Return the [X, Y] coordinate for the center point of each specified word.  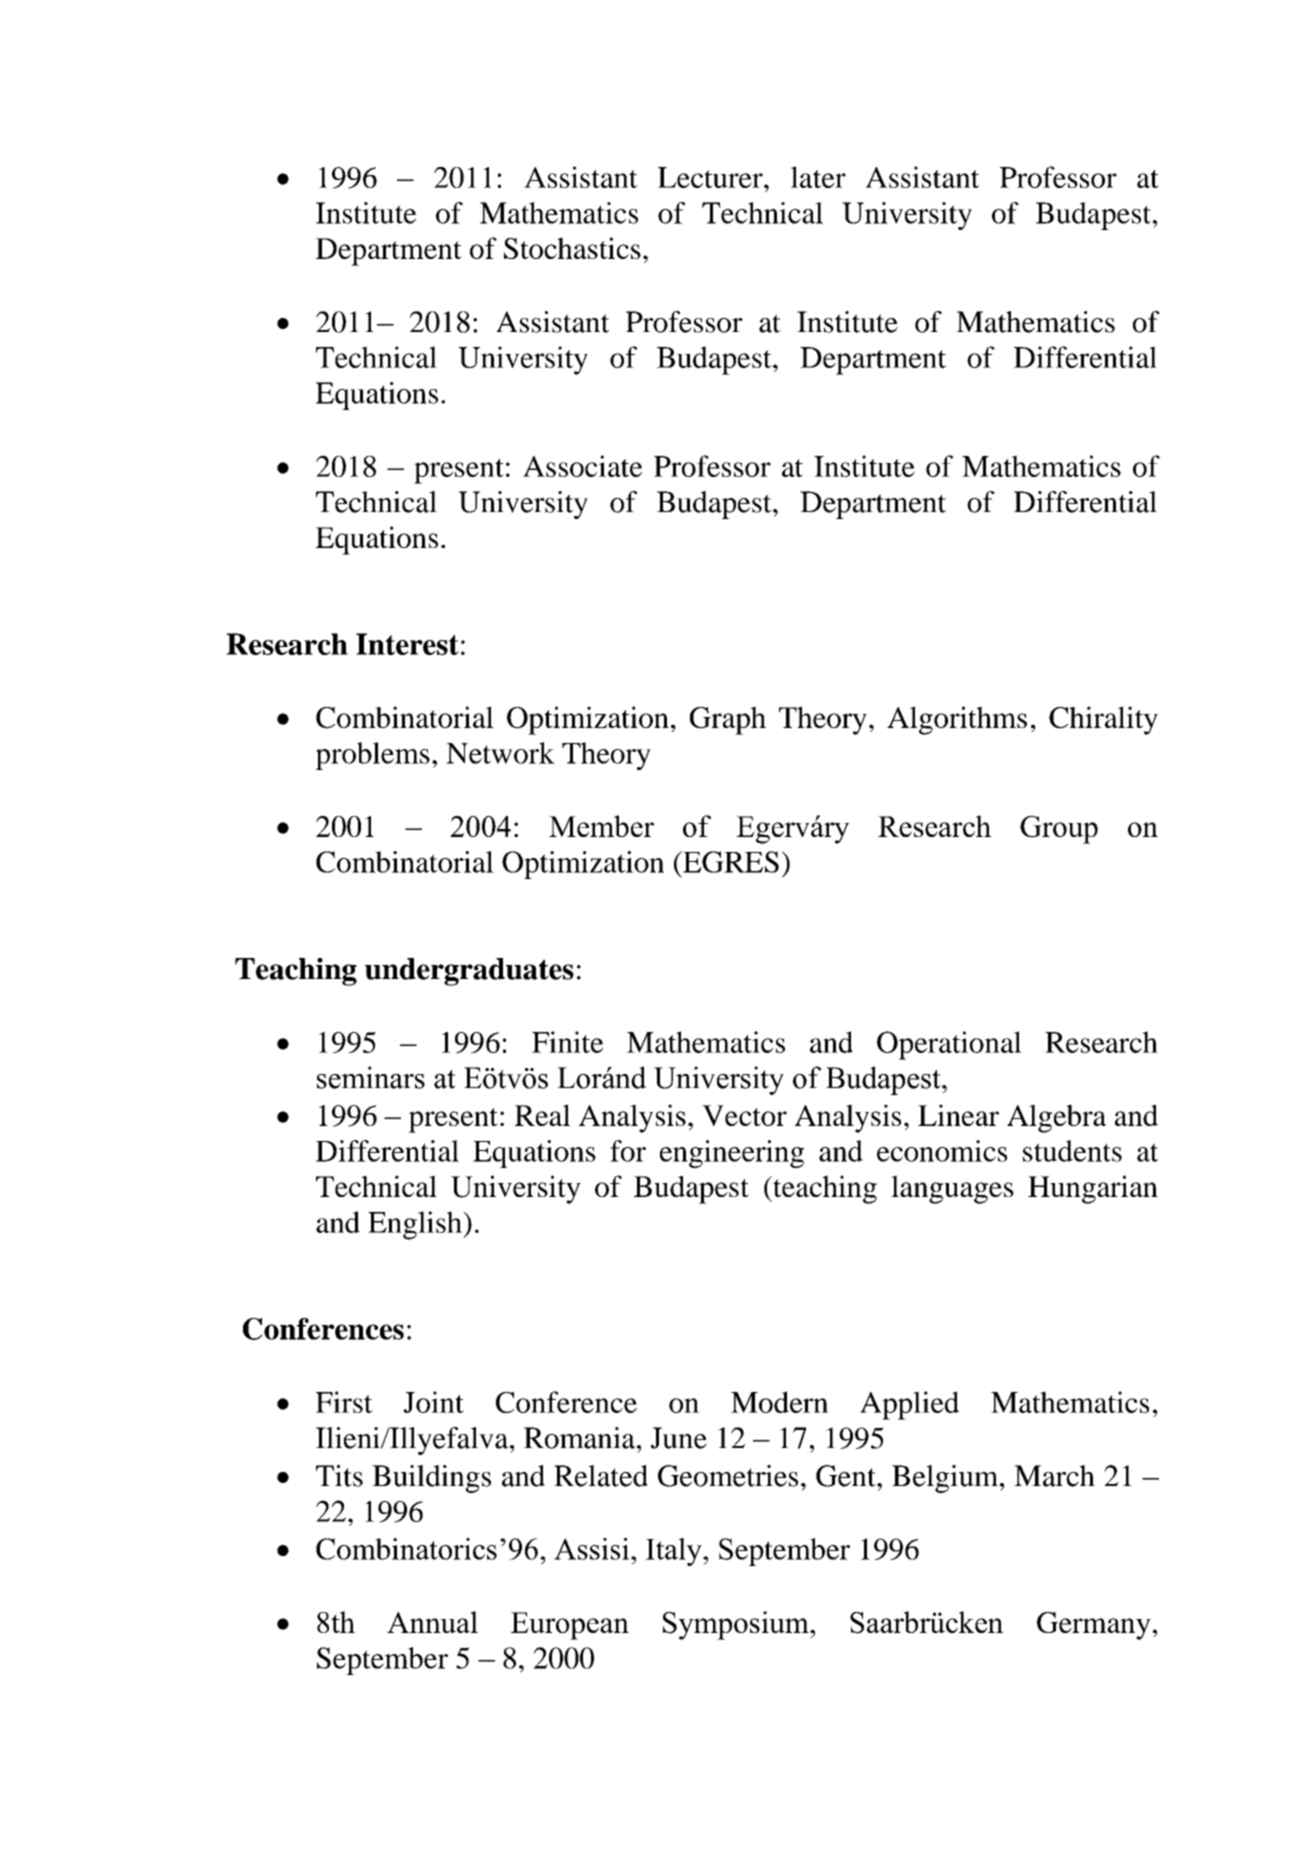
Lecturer [711, 177]
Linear [958, 1115]
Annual [432, 1622]
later [818, 177]
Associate [582, 466]
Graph [728, 720]
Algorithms [957, 720]
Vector [744, 1115]
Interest [407, 644]
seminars [371, 1077]
